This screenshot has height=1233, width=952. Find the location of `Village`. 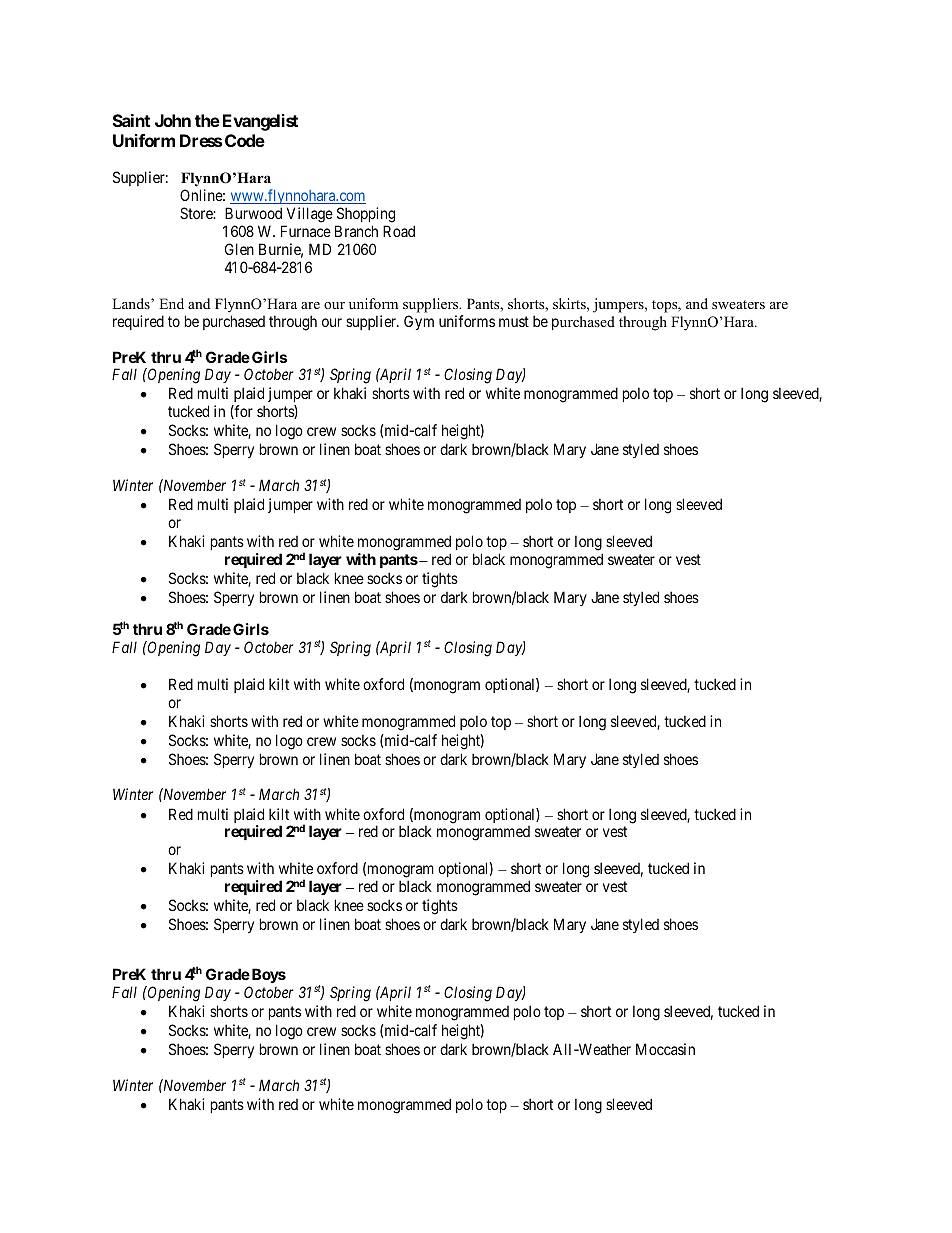

Village is located at coordinates (308, 216).
